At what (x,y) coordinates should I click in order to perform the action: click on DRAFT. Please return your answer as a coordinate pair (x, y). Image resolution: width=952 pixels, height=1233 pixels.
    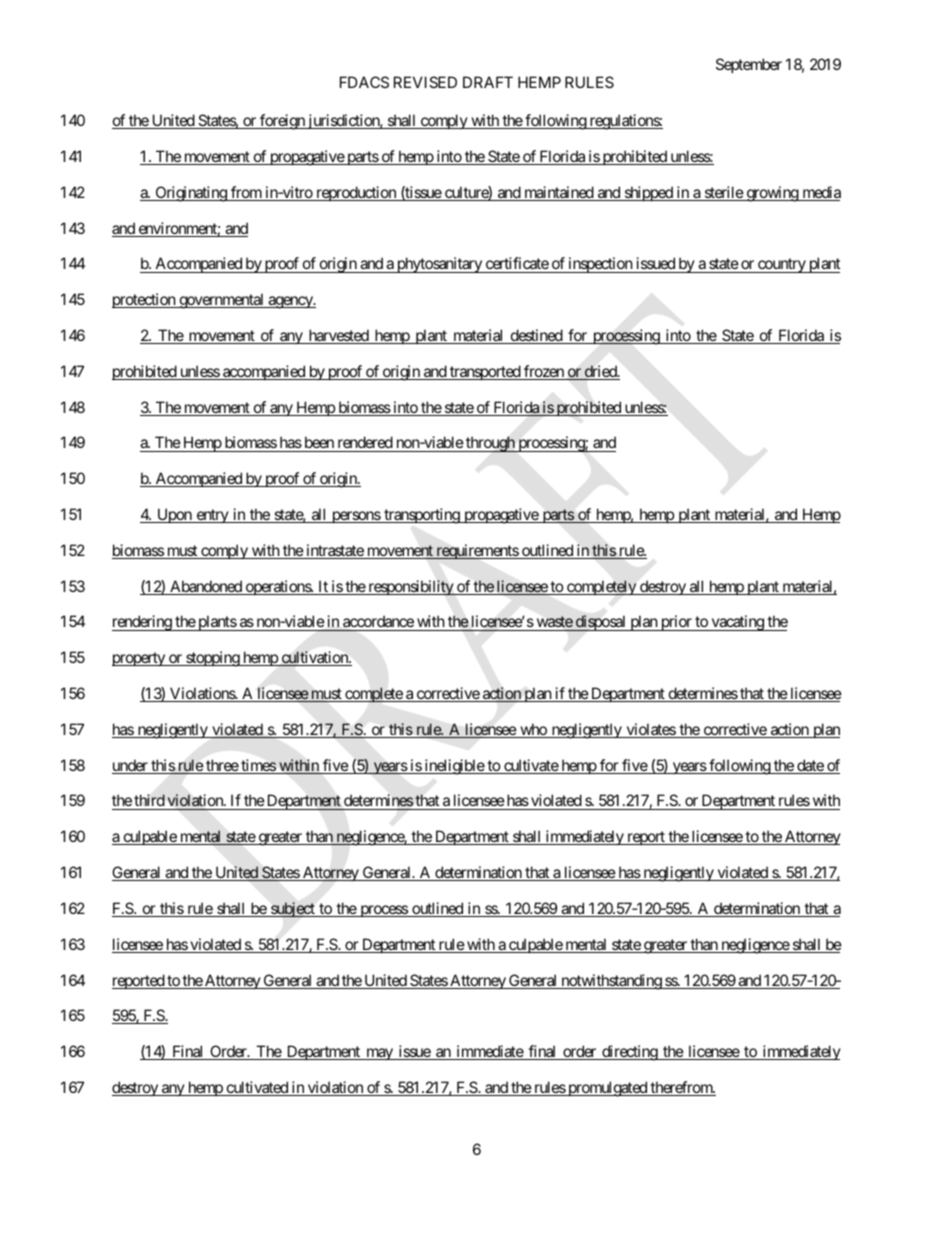
    Looking at the image, I should click on (488, 82).
